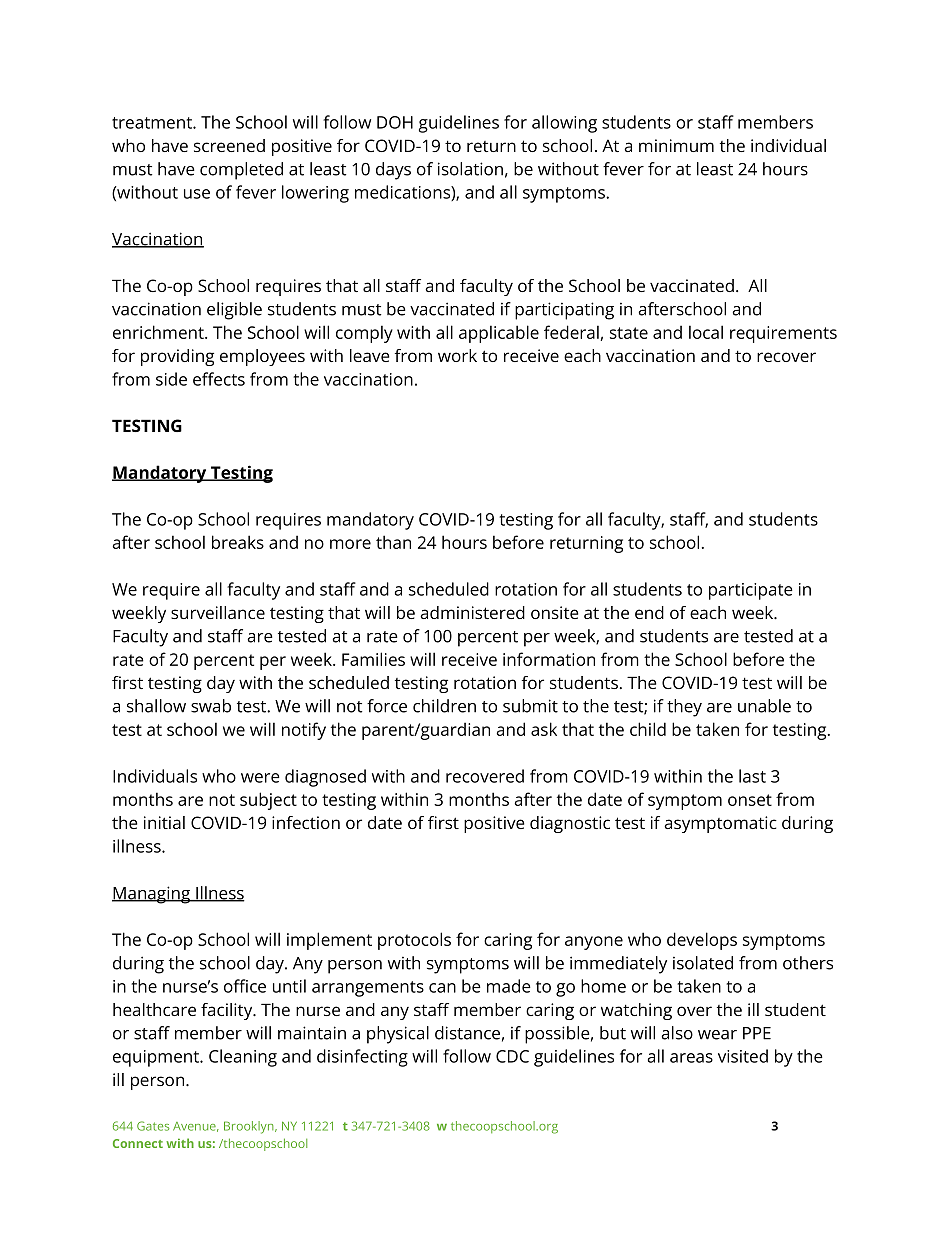 The image size is (952, 1233). I want to click on providing, so click(177, 357).
